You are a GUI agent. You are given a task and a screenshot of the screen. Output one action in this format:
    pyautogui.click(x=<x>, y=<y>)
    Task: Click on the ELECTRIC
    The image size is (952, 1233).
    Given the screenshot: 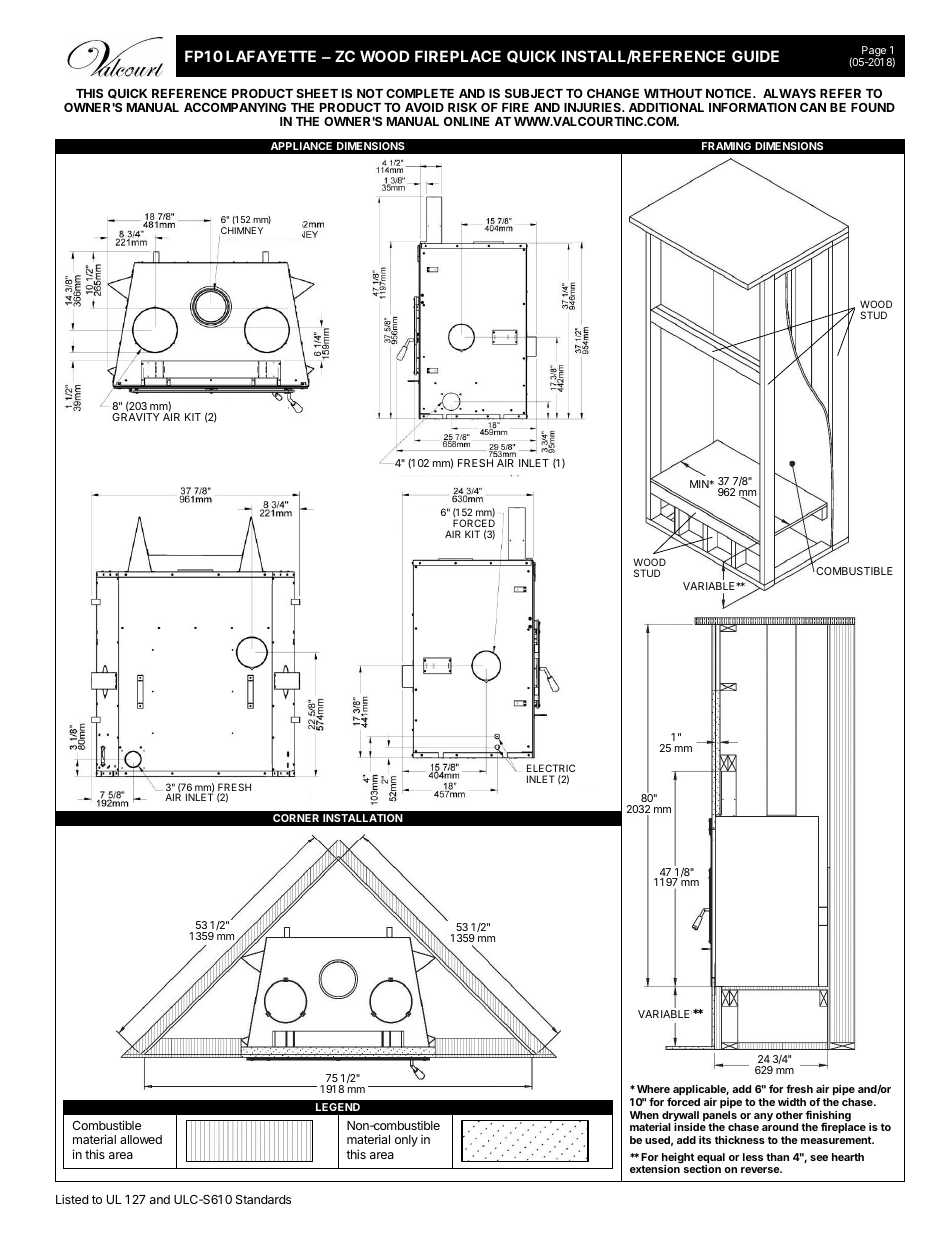 What is the action you would take?
    pyautogui.click(x=551, y=768)
